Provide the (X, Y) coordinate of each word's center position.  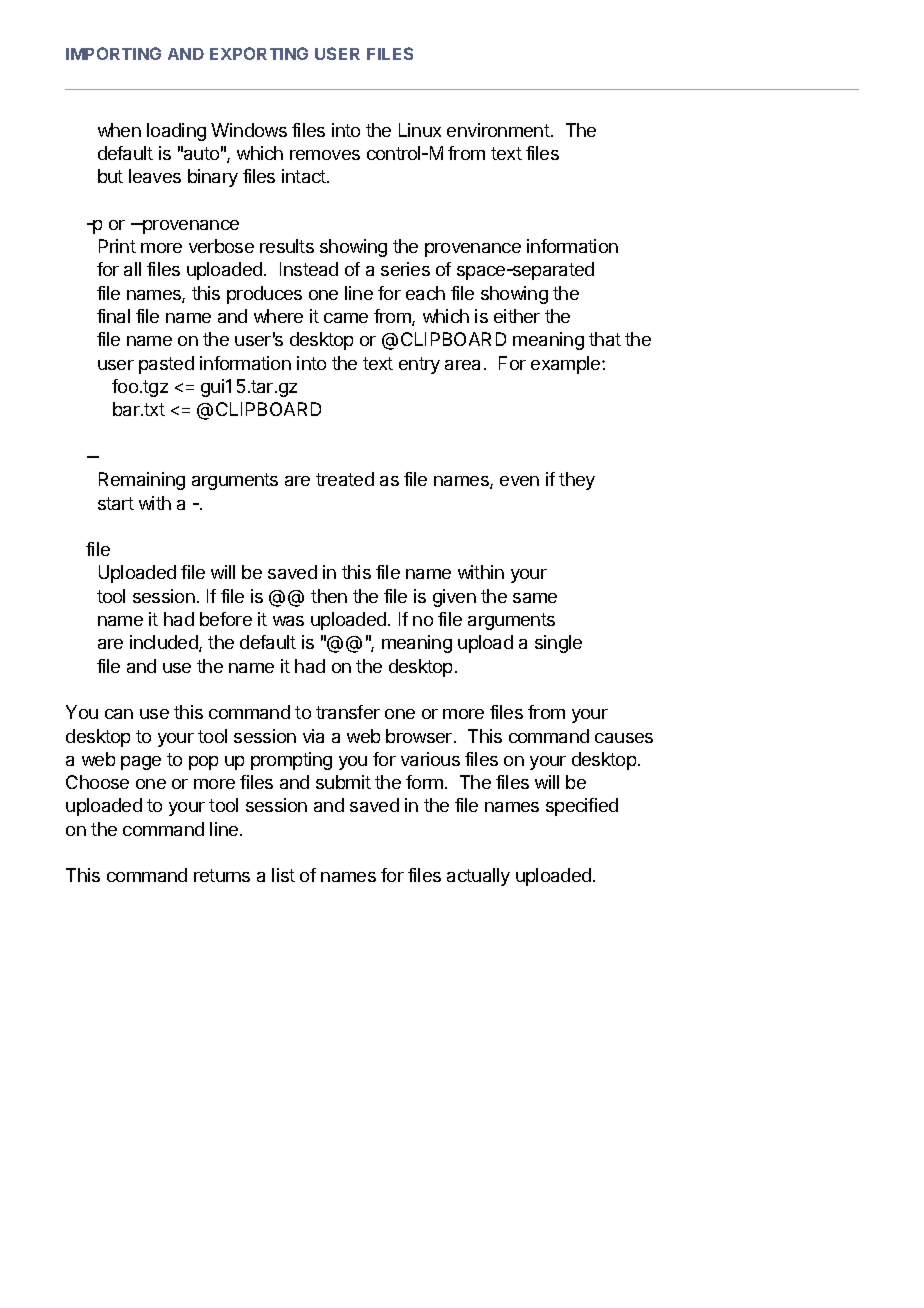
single (558, 644)
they (577, 481)
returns (222, 875)
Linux (420, 130)
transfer (348, 712)
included (165, 643)
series (405, 269)
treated (345, 479)
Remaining (142, 481)
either (517, 316)
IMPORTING (113, 53)
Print (117, 246)
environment (499, 130)
